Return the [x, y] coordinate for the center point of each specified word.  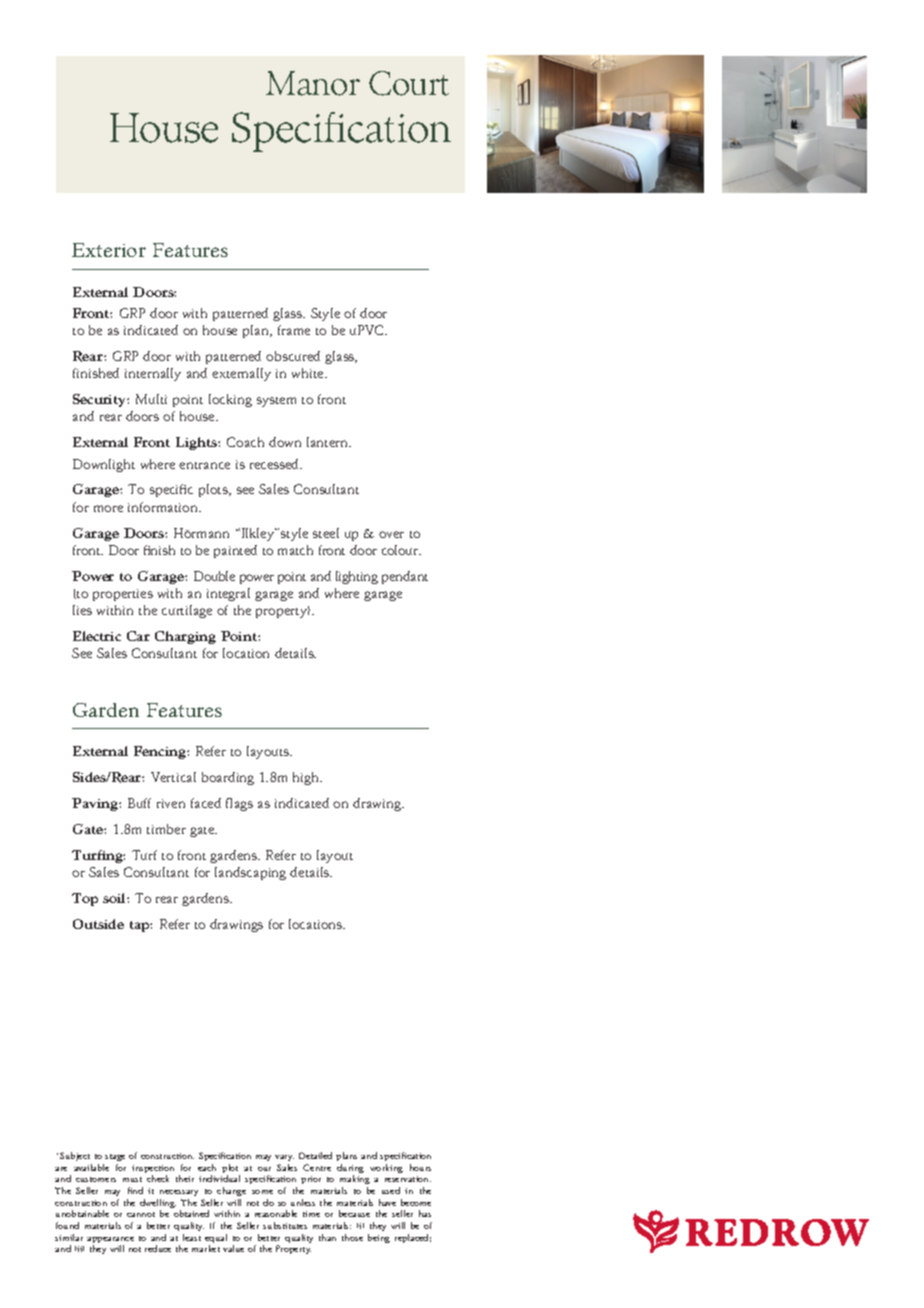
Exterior [109, 250]
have [387, 1202]
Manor [313, 83]
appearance [110, 1241]
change [231, 1191]
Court [409, 83]
